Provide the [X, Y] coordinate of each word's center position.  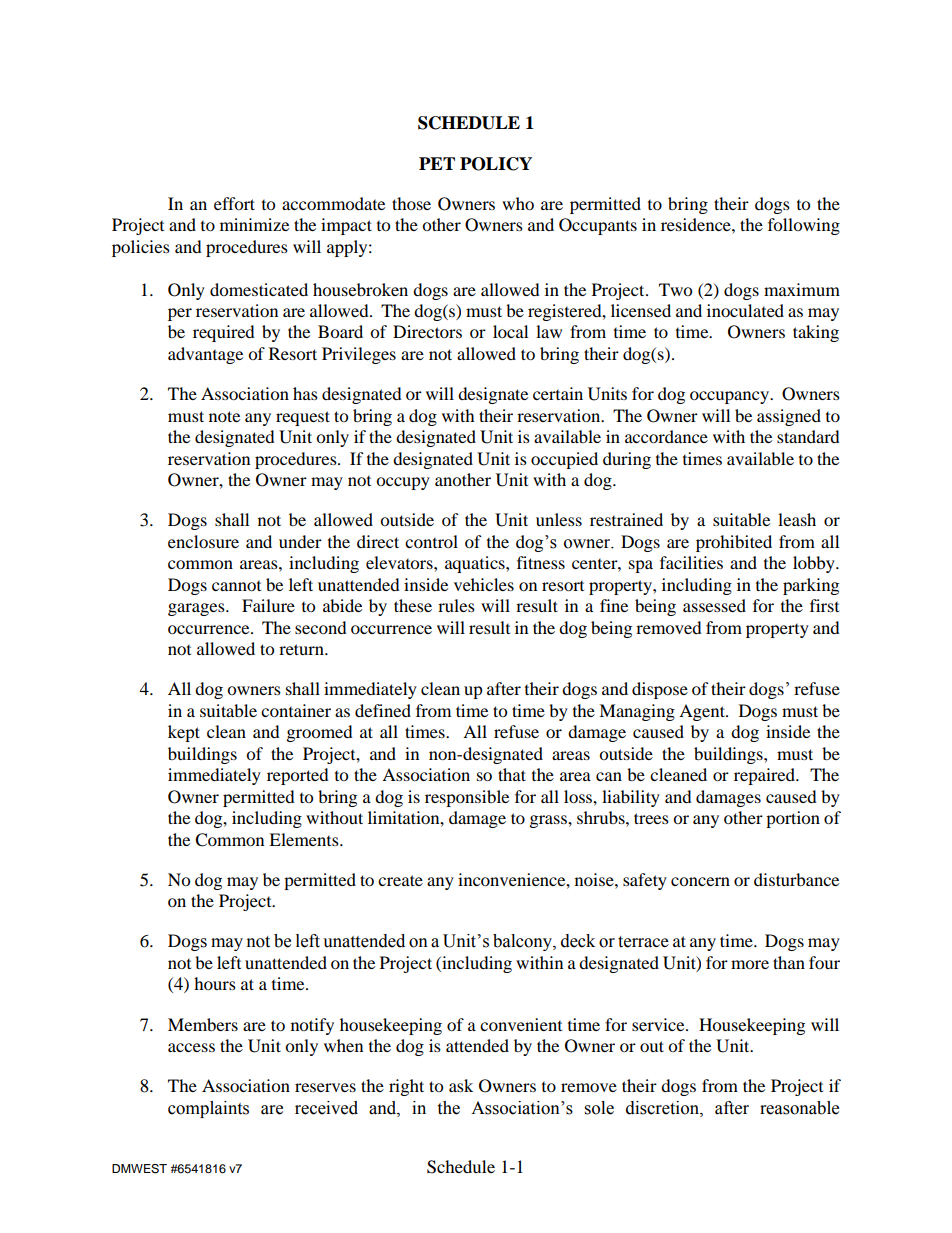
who [518, 203]
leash [797, 519]
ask [461, 1085]
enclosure [203, 541]
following [804, 226]
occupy [403, 483]
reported [298, 776]
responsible [467, 798]
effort [234, 203]
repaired [765, 776]
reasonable [799, 1108]
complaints [208, 1109]
